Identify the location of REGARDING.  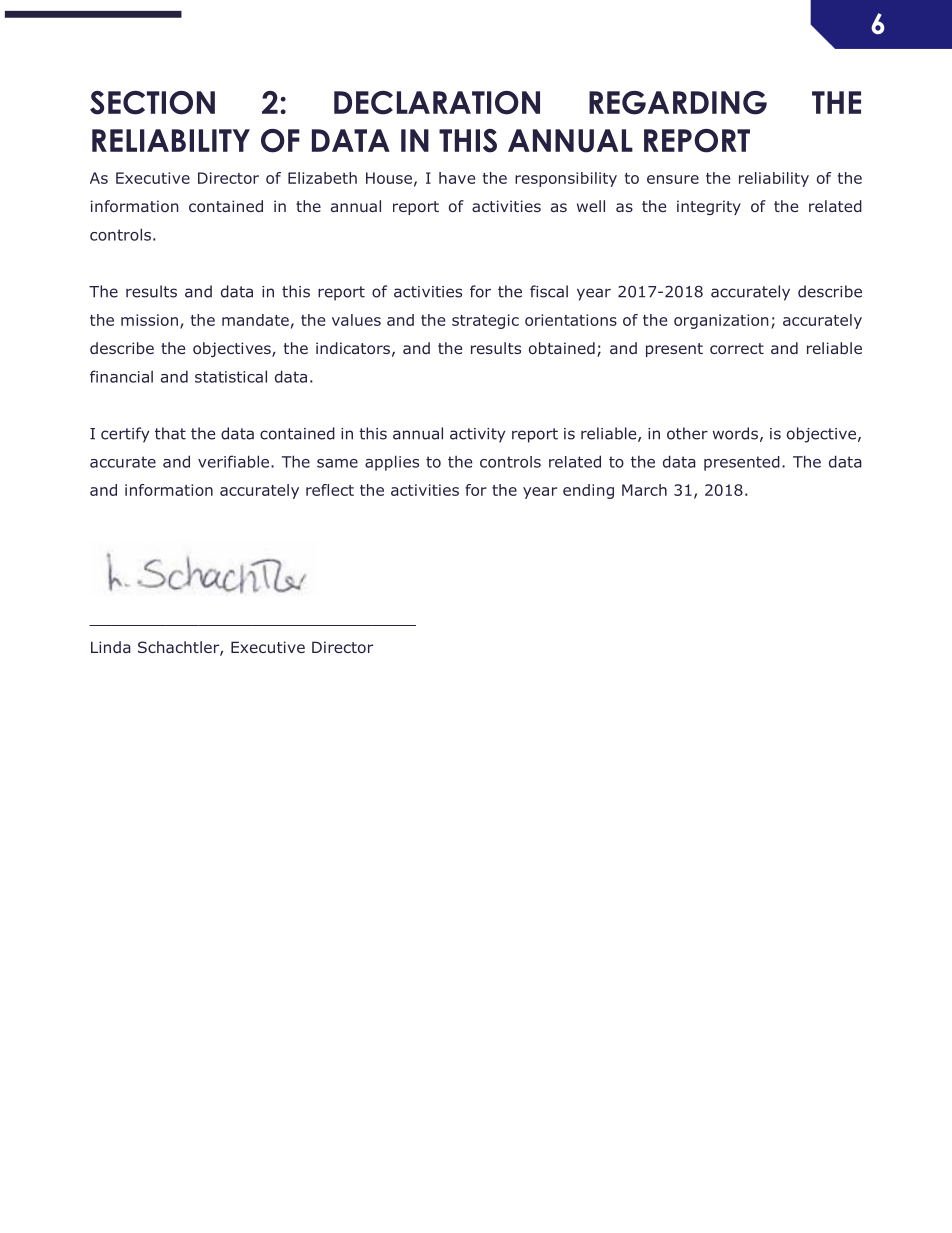
(678, 103).
